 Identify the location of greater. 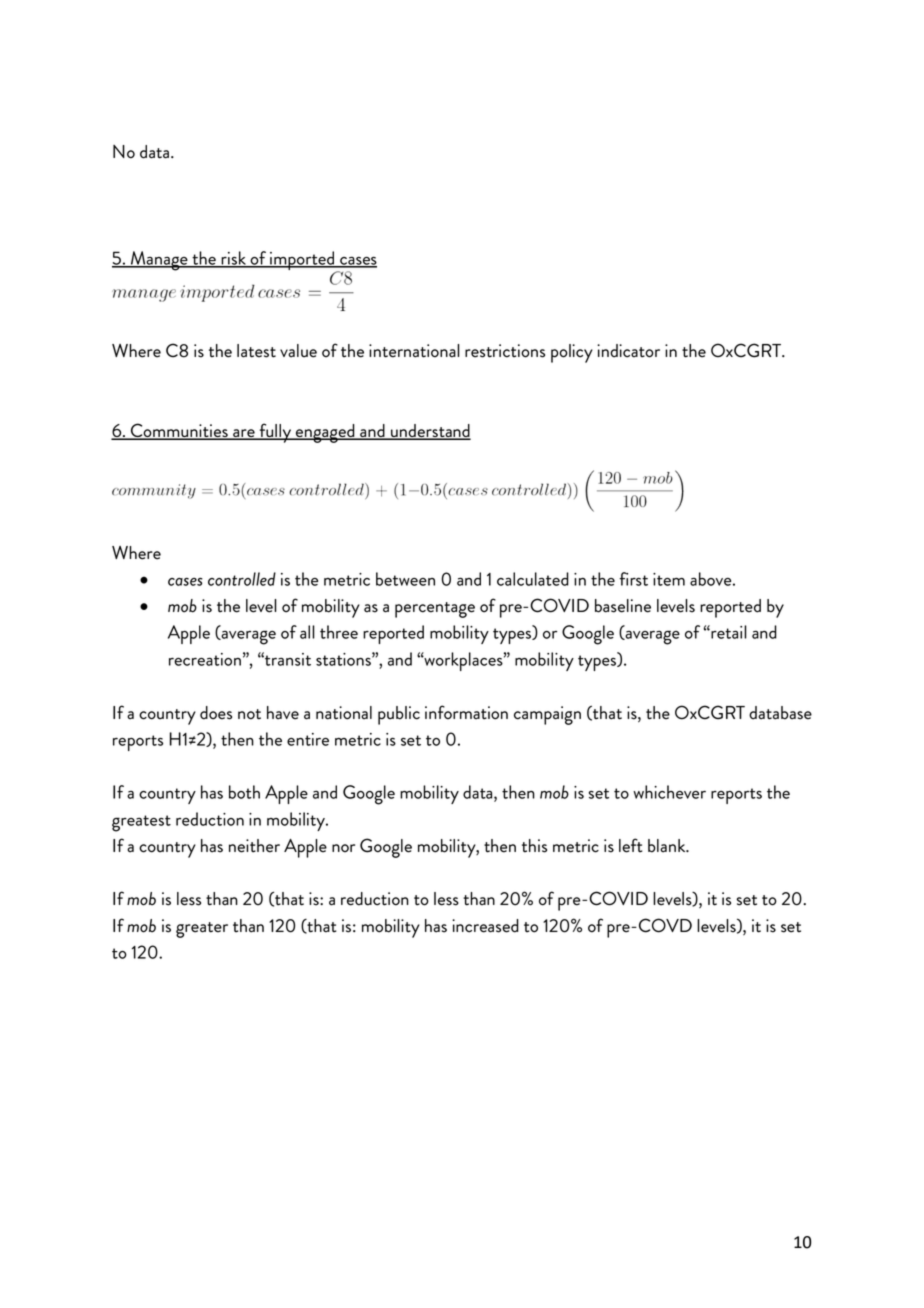
(202, 930).
